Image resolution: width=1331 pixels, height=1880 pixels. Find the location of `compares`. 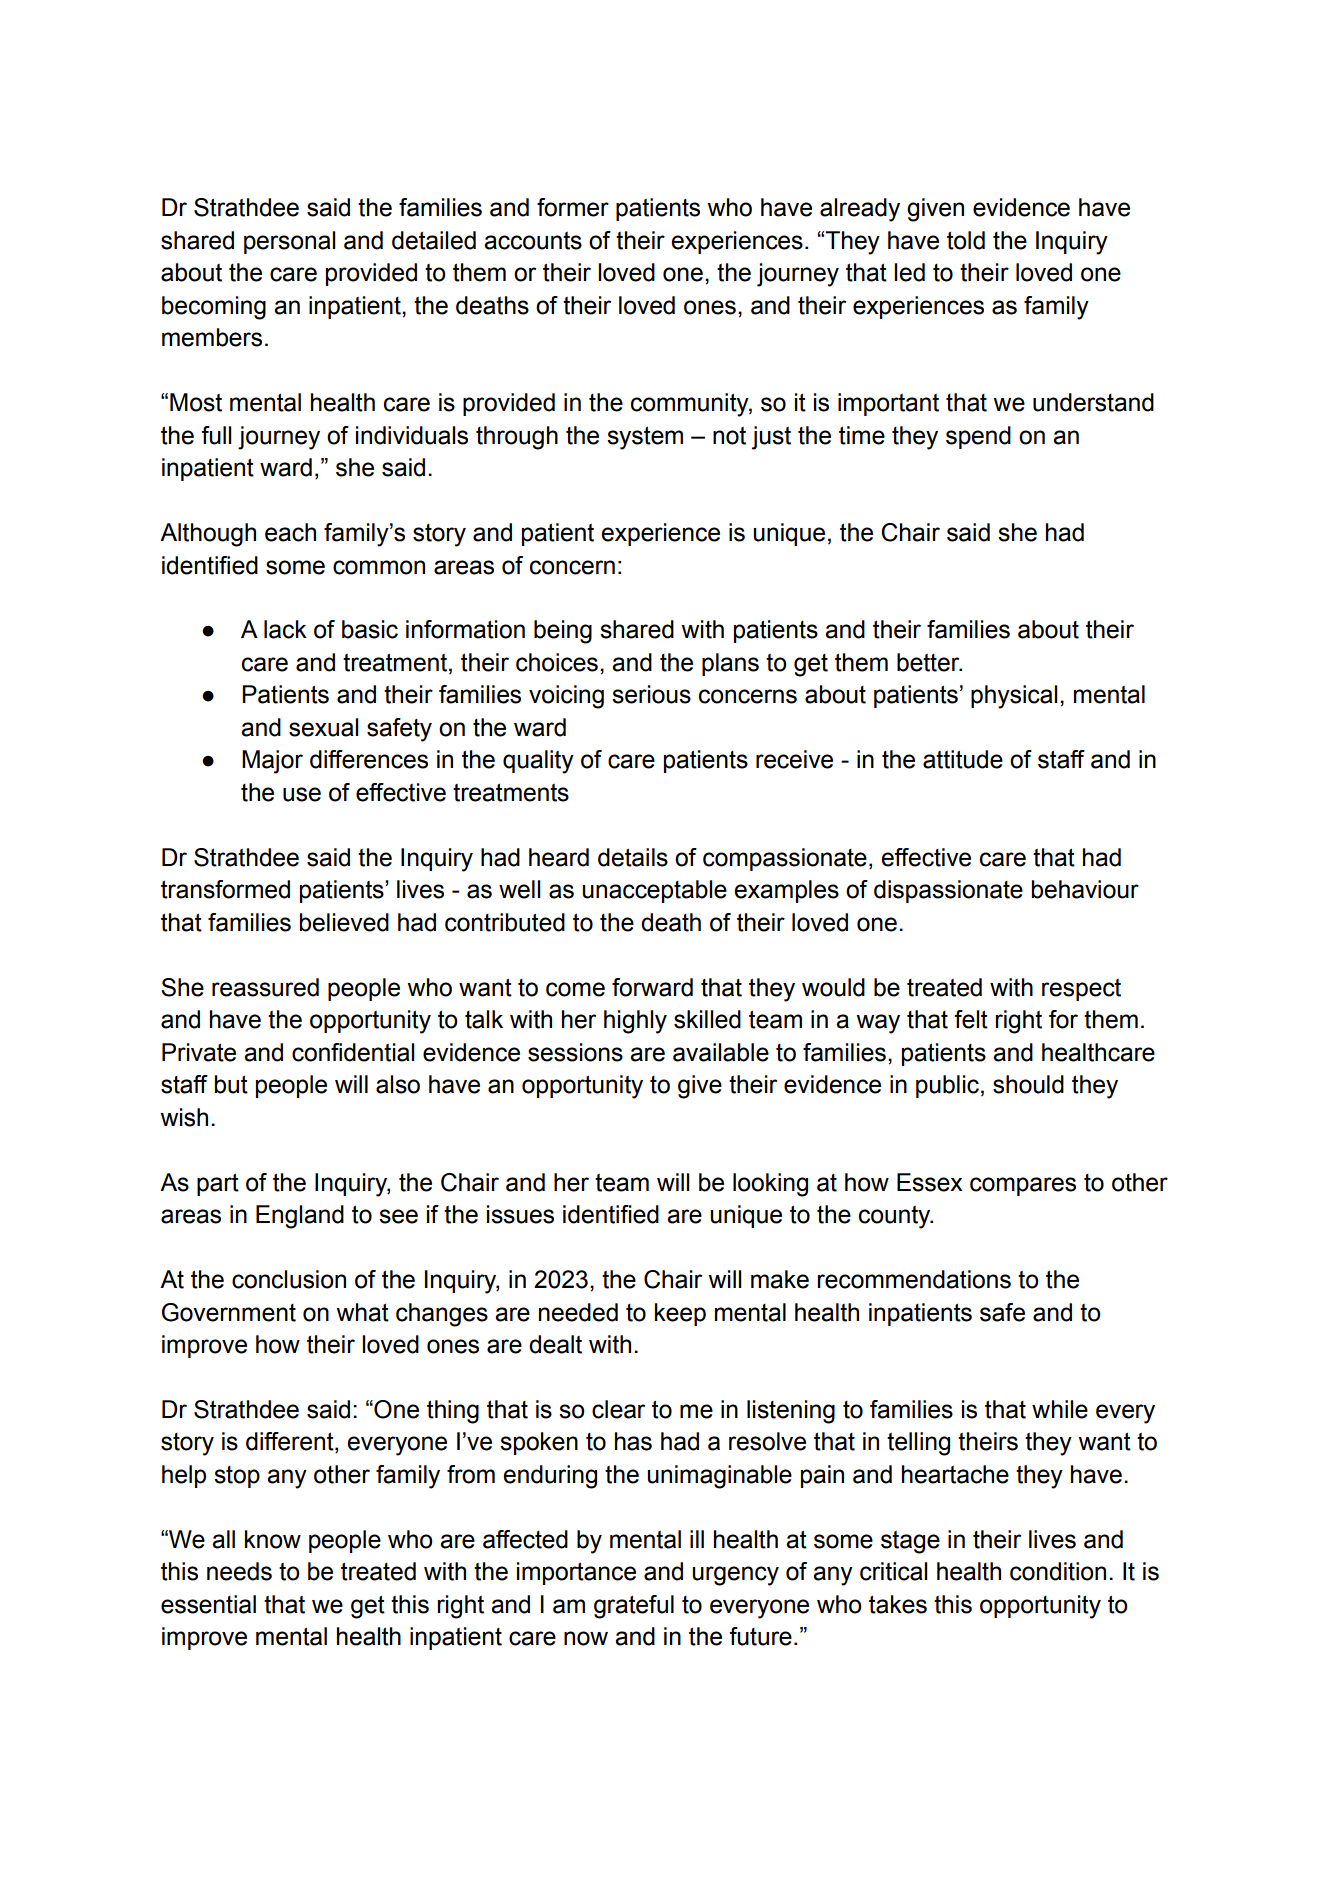

compares is located at coordinates (1023, 1186).
